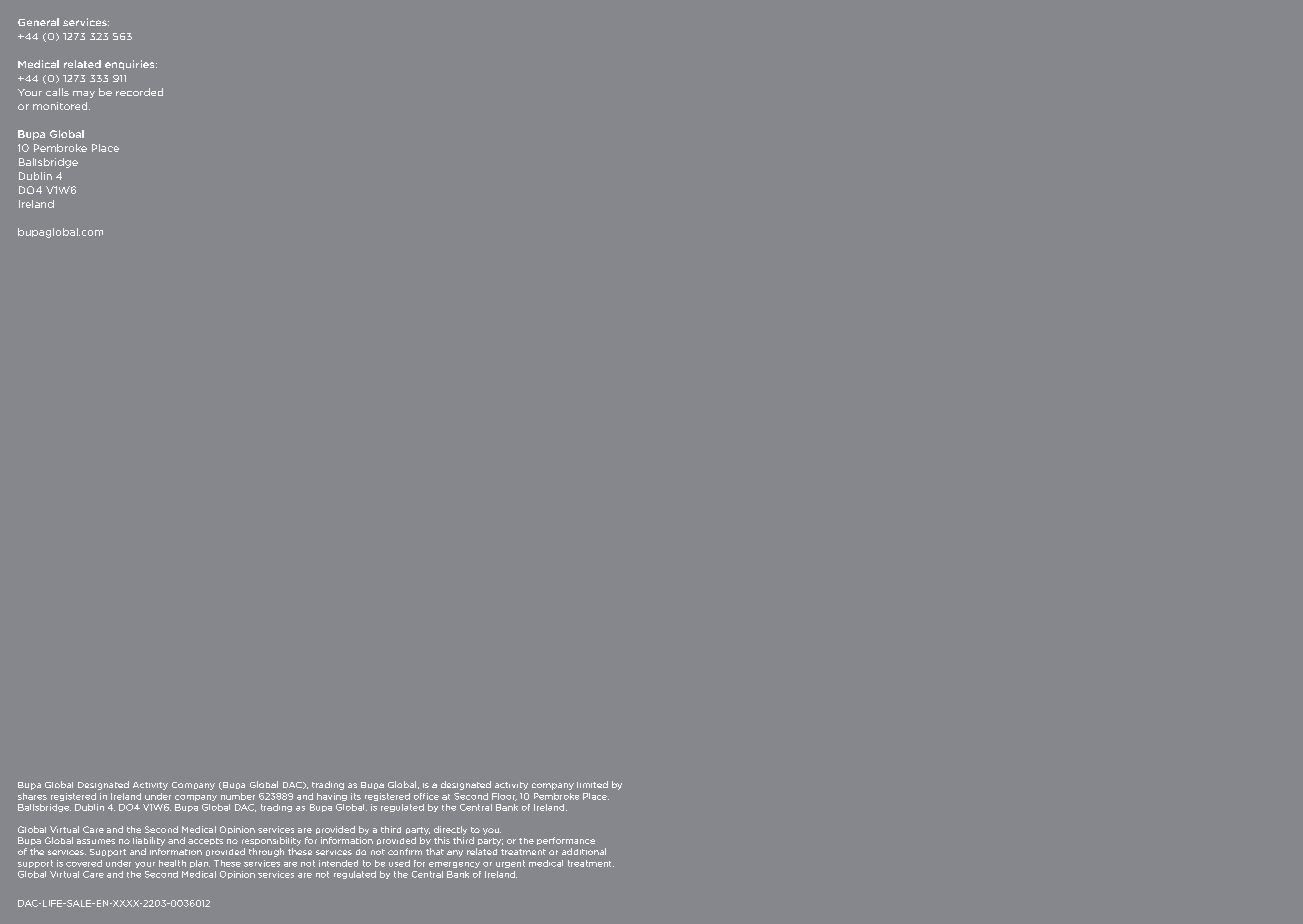  I want to click on calls, so click(57, 92).
